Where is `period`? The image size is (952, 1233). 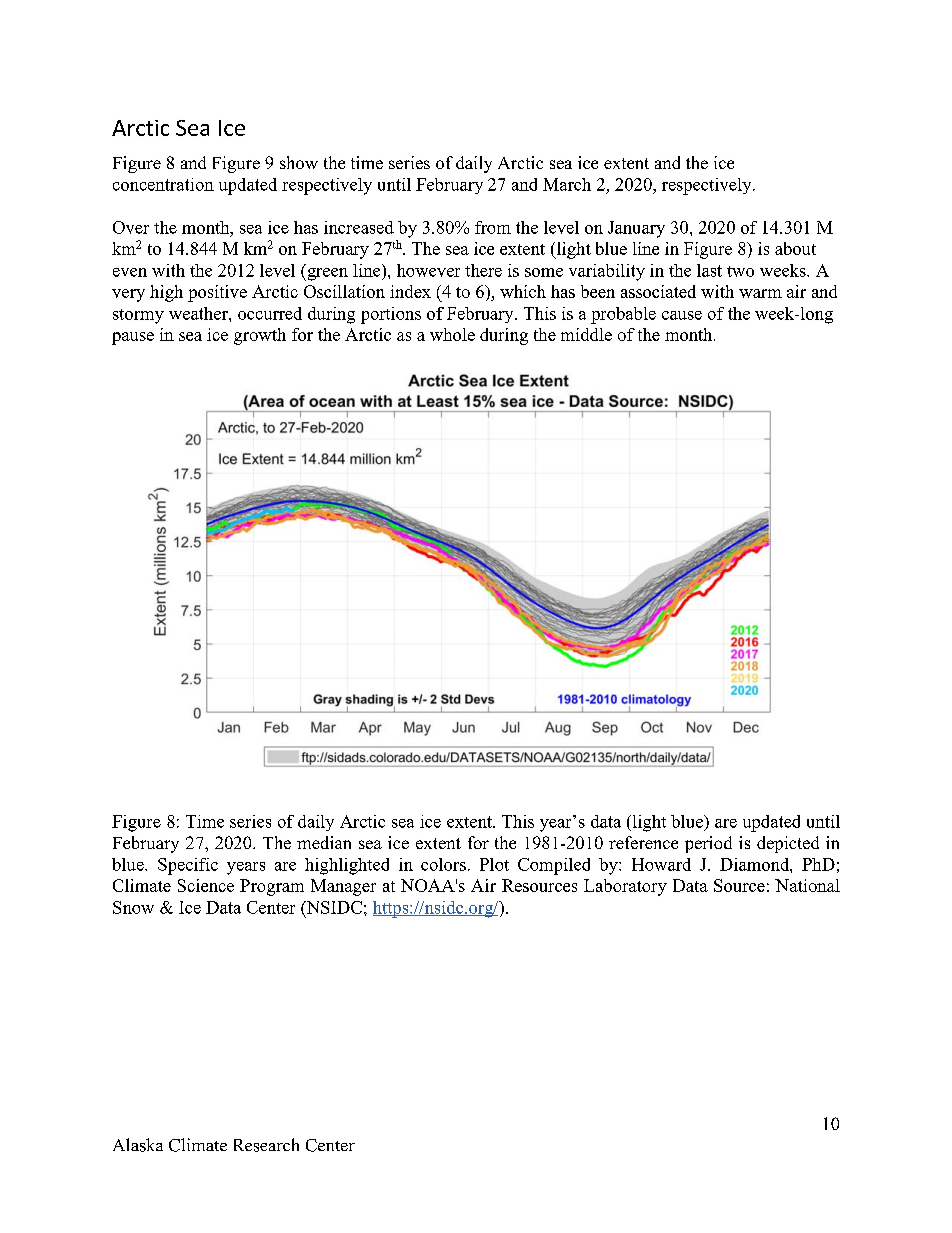
period is located at coordinates (708, 844).
